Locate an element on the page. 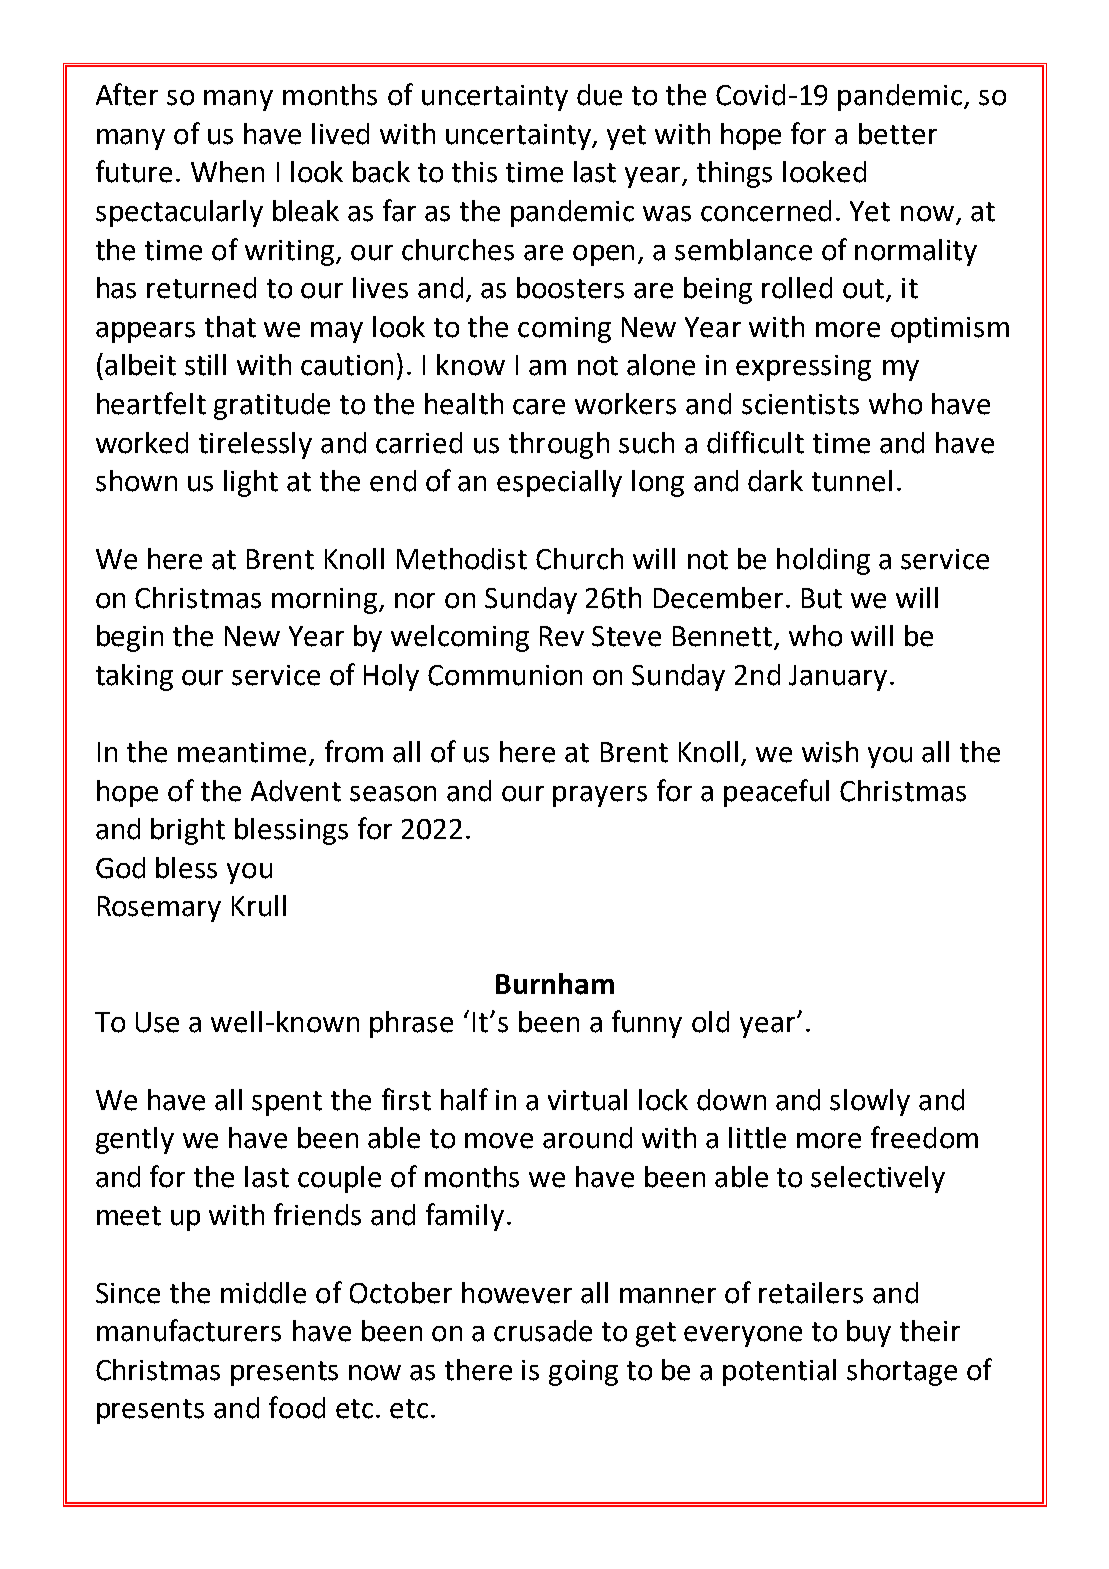 The image size is (1109, 1569). wish is located at coordinates (830, 752).
